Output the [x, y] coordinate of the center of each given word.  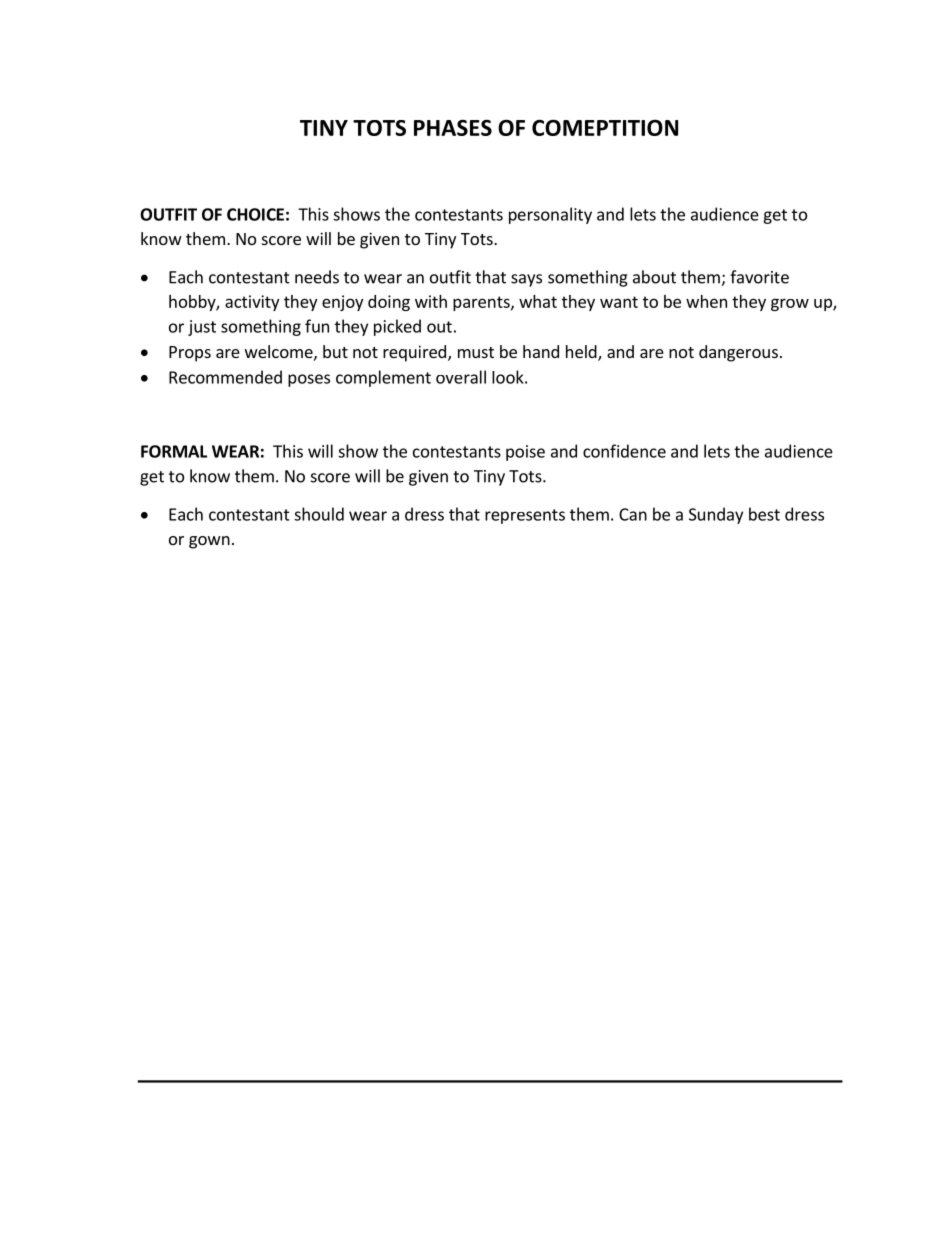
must [476, 352]
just [202, 328]
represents [525, 516]
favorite [759, 277]
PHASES [453, 127]
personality [550, 215]
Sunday [716, 515]
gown [209, 542]
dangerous [738, 353]
